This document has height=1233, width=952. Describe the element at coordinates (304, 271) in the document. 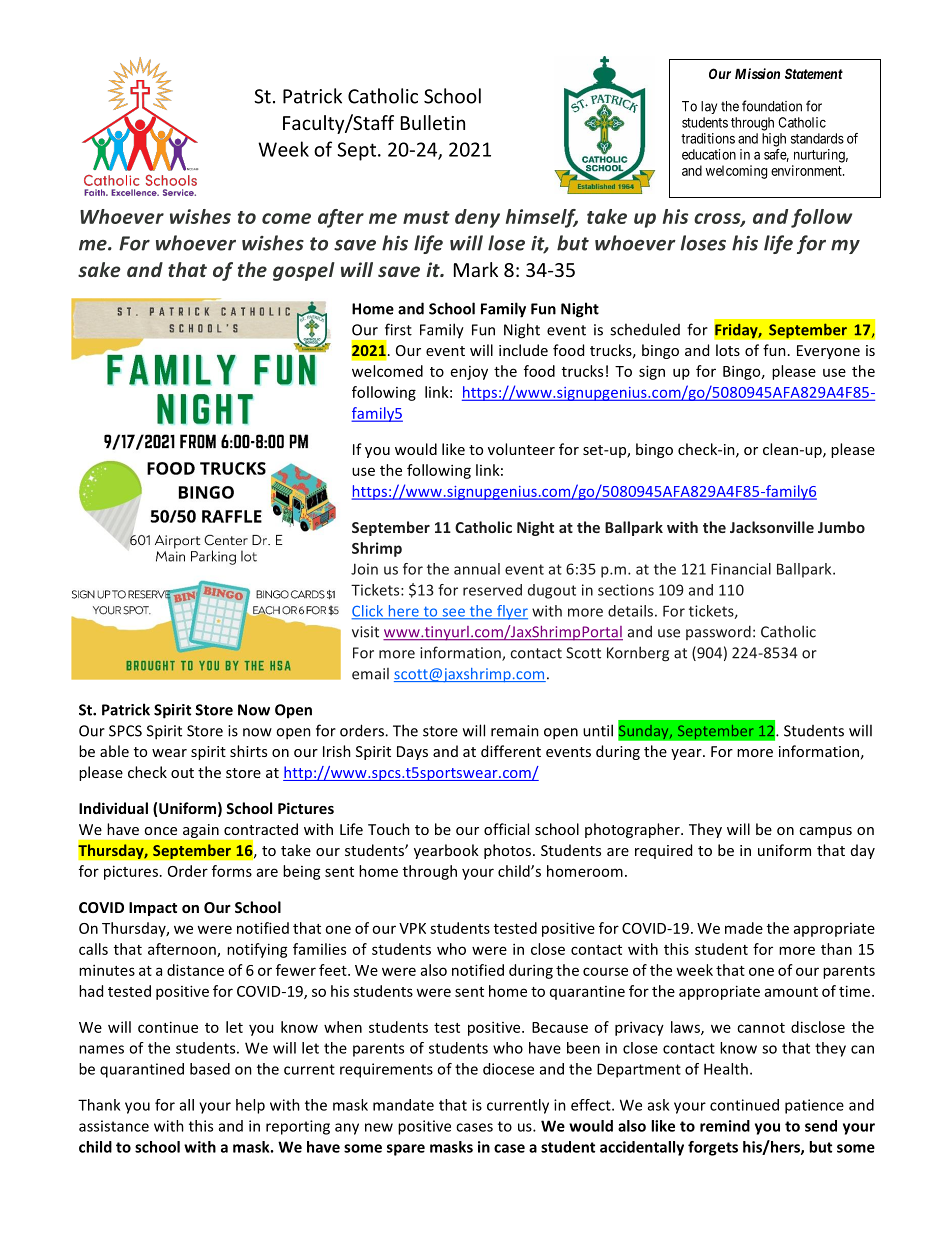

I see `gospel` at that location.
